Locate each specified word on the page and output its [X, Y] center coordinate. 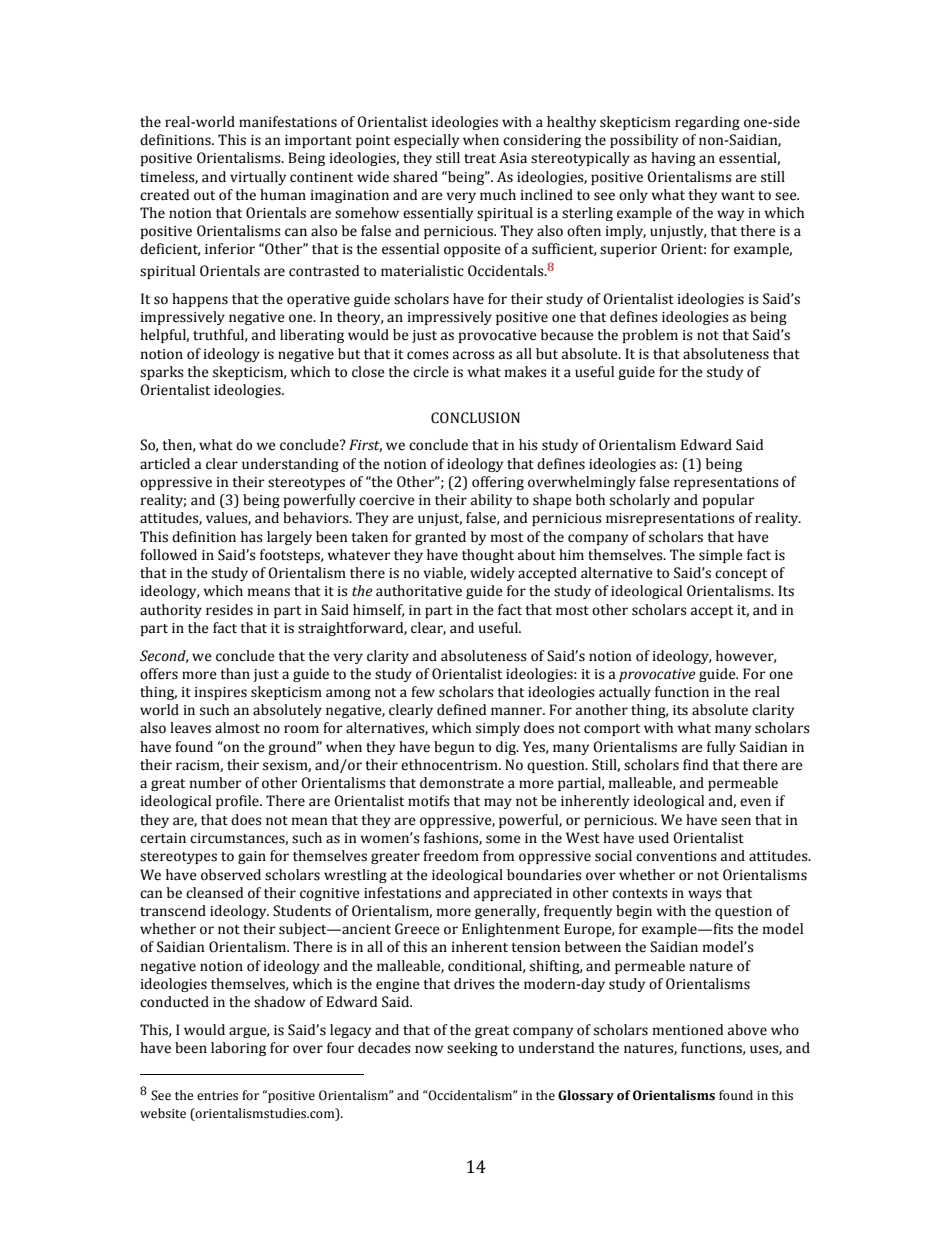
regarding [707, 123]
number [216, 783]
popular [729, 501]
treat [480, 159]
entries [217, 1096]
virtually [258, 178]
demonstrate [462, 783]
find [695, 765]
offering [498, 483]
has [252, 537]
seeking [472, 1049]
